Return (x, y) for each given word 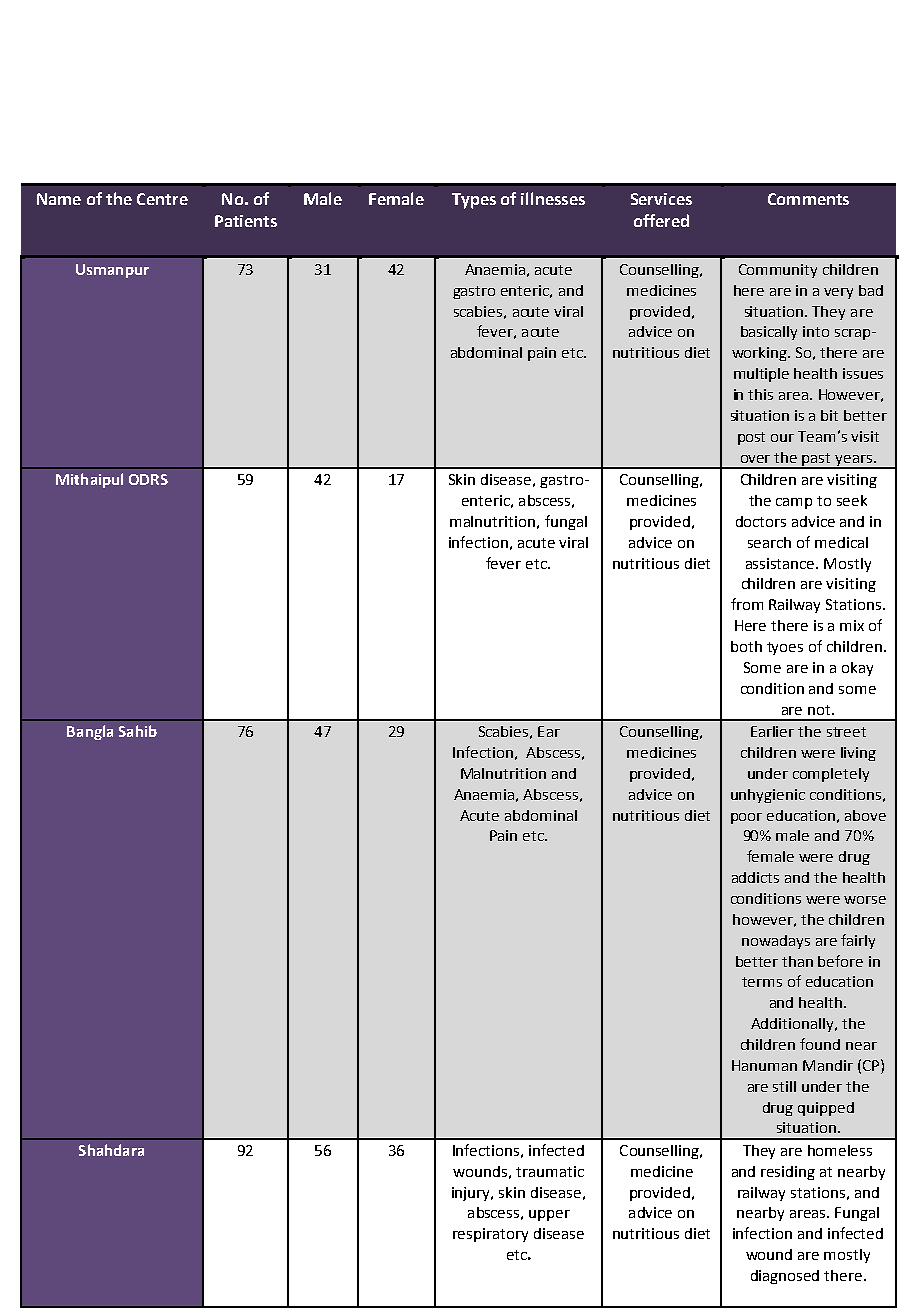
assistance (782, 563)
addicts (755, 877)
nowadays (776, 942)
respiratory (490, 1235)
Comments (808, 199)
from (747, 604)
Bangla (90, 732)
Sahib (138, 731)
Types (474, 201)
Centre (162, 199)
